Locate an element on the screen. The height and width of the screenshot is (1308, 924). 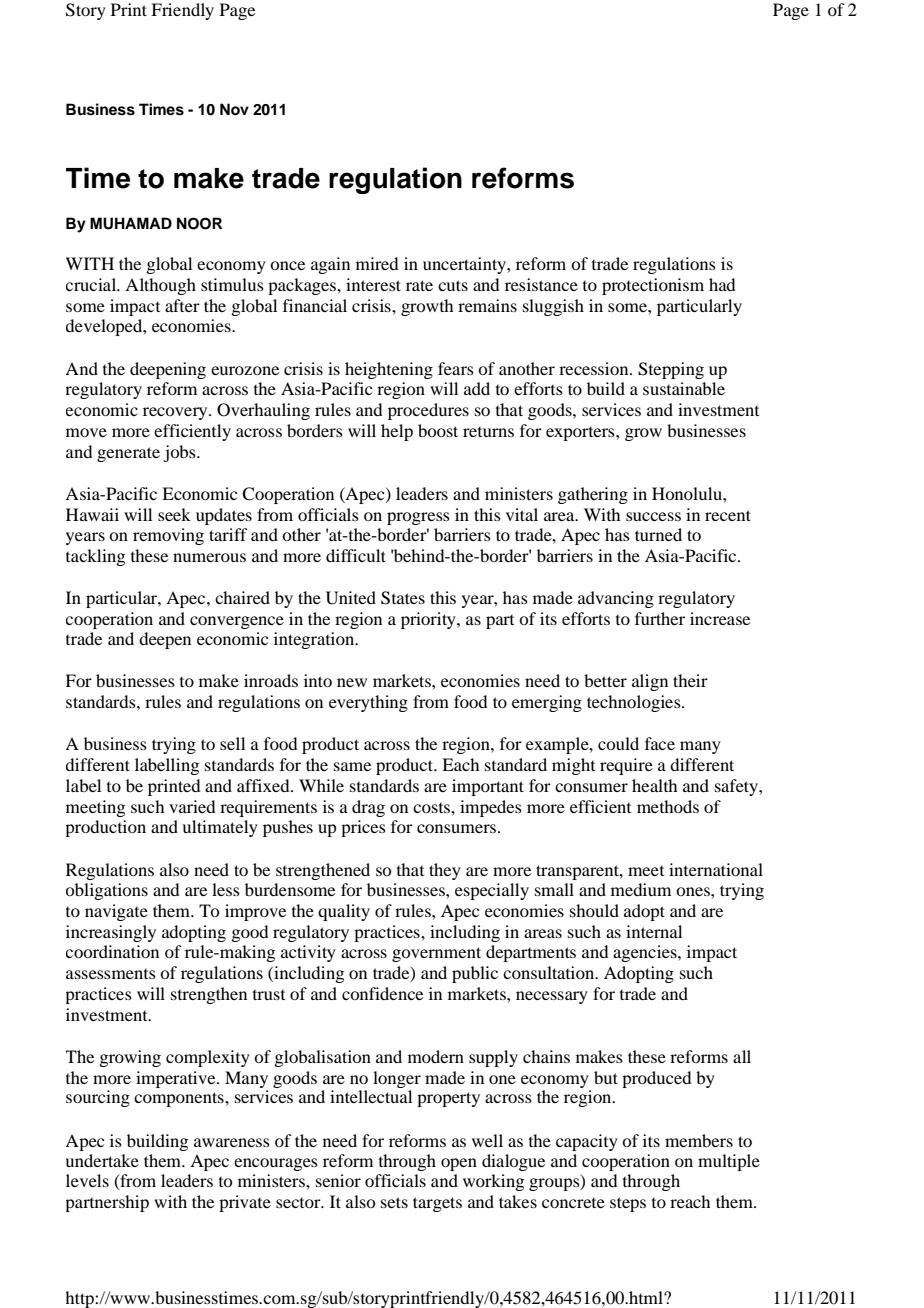
priority is located at coordinates (429, 620).
